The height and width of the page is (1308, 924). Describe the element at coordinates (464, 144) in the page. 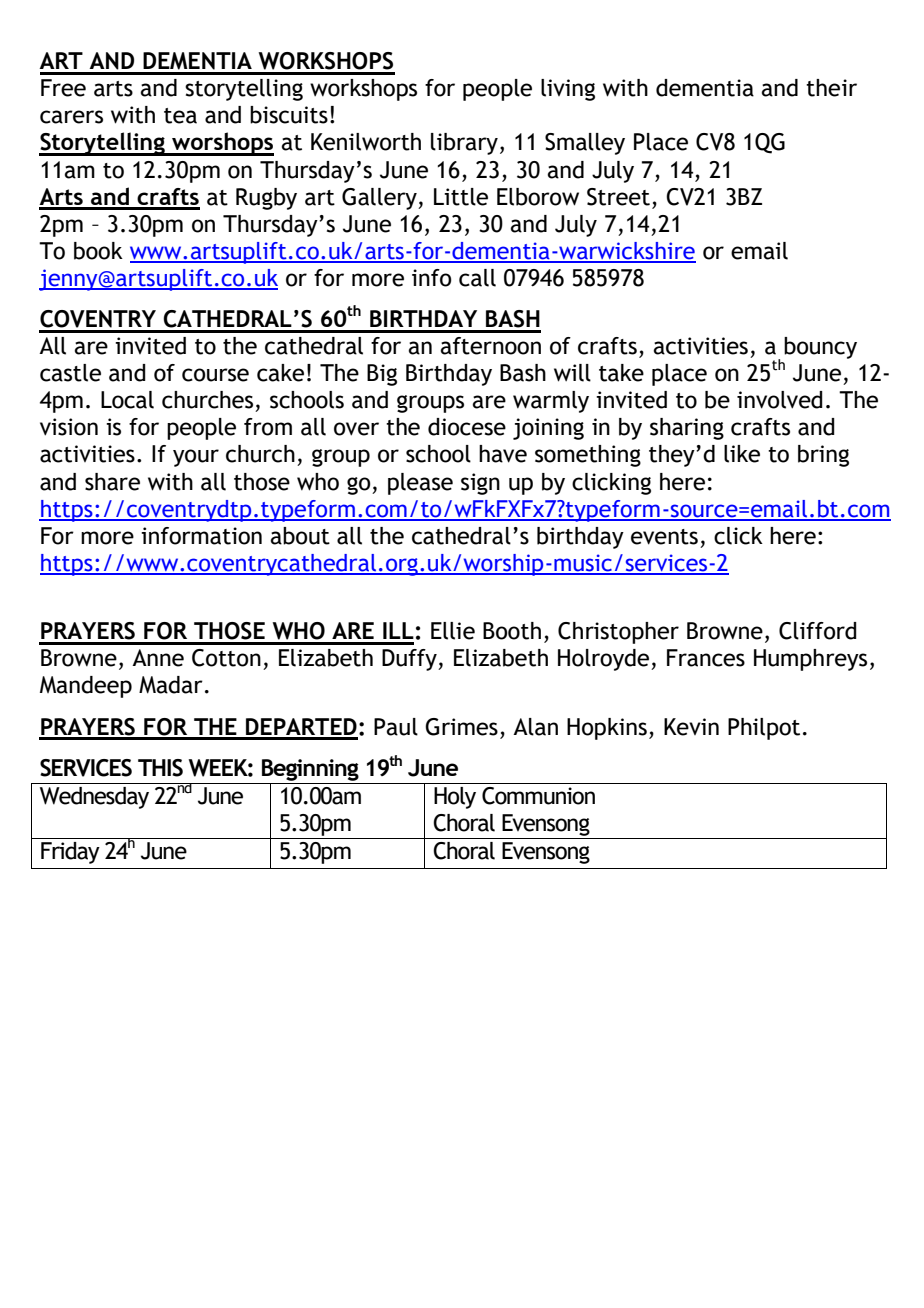

I see `library` at that location.
